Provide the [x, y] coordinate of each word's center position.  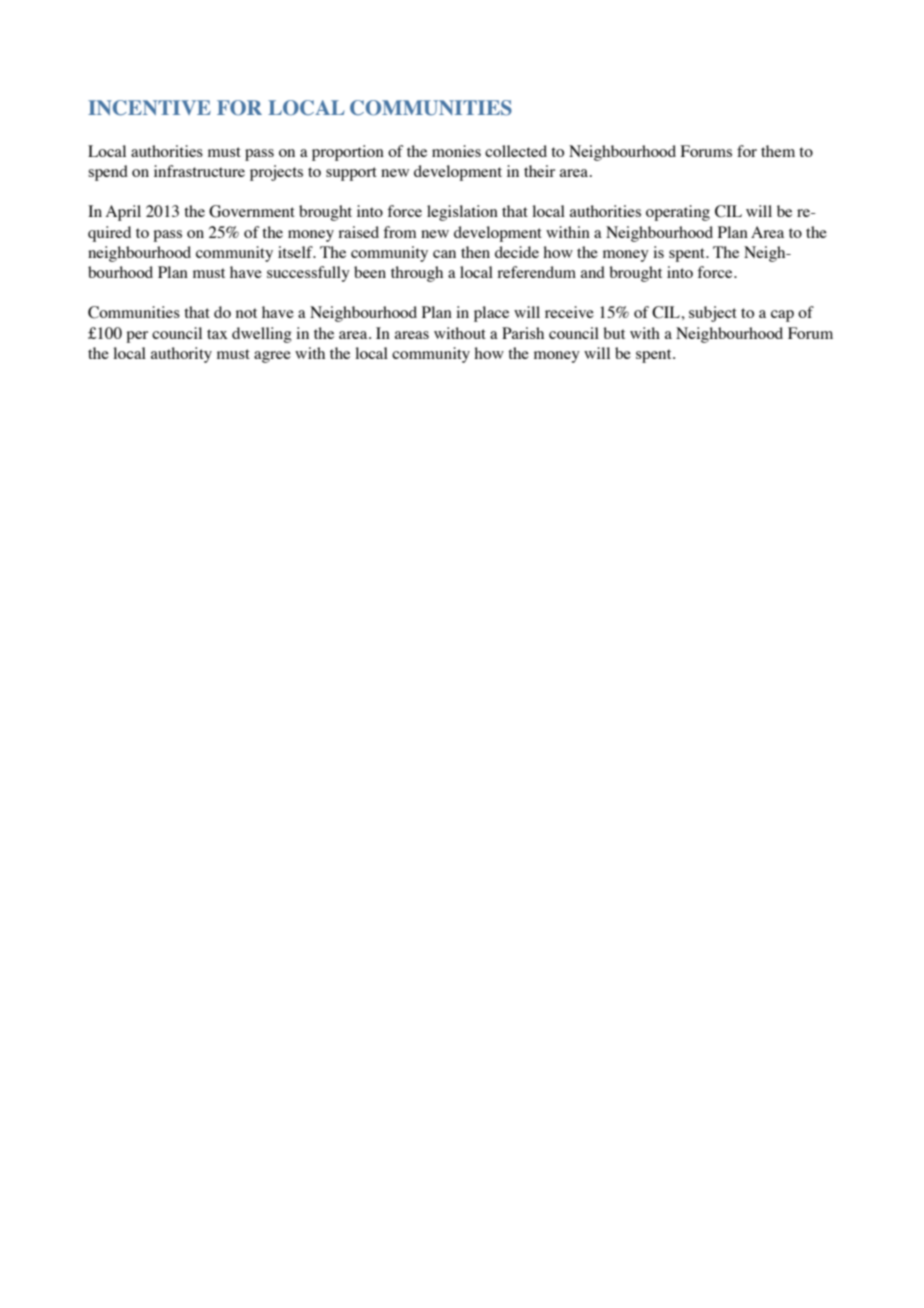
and [593, 272]
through [417, 274]
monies [456, 151]
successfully [308, 274]
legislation [462, 213]
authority [181, 355]
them [778, 151]
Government [252, 211]
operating [678, 213]
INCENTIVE [149, 108]
